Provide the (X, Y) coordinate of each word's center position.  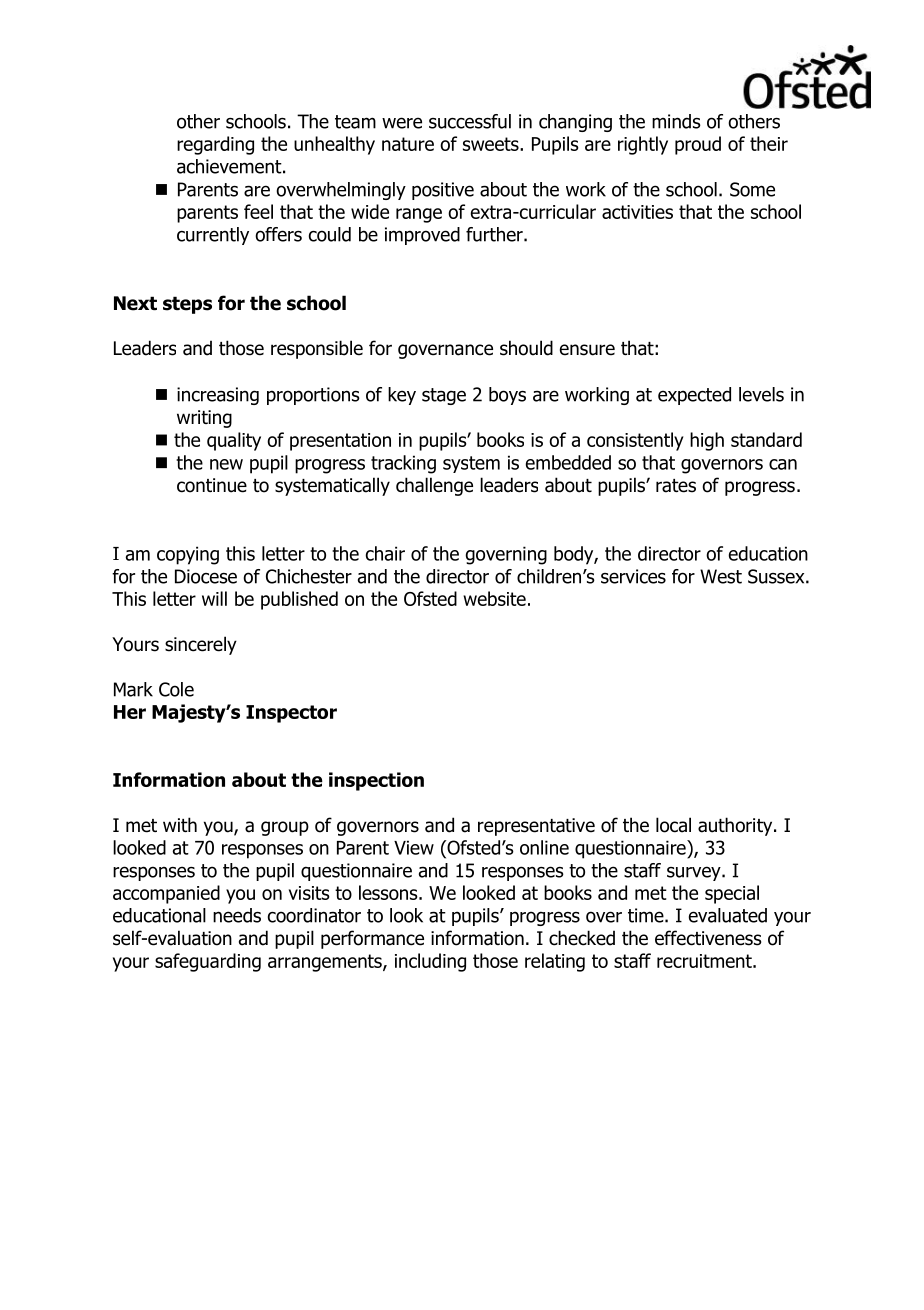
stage (444, 396)
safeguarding (208, 962)
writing (204, 419)
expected (694, 396)
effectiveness (708, 938)
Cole (176, 689)
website (494, 598)
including (430, 962)
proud (698, 145)
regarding (215, 145)
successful (470, 121)
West (721, 576)
